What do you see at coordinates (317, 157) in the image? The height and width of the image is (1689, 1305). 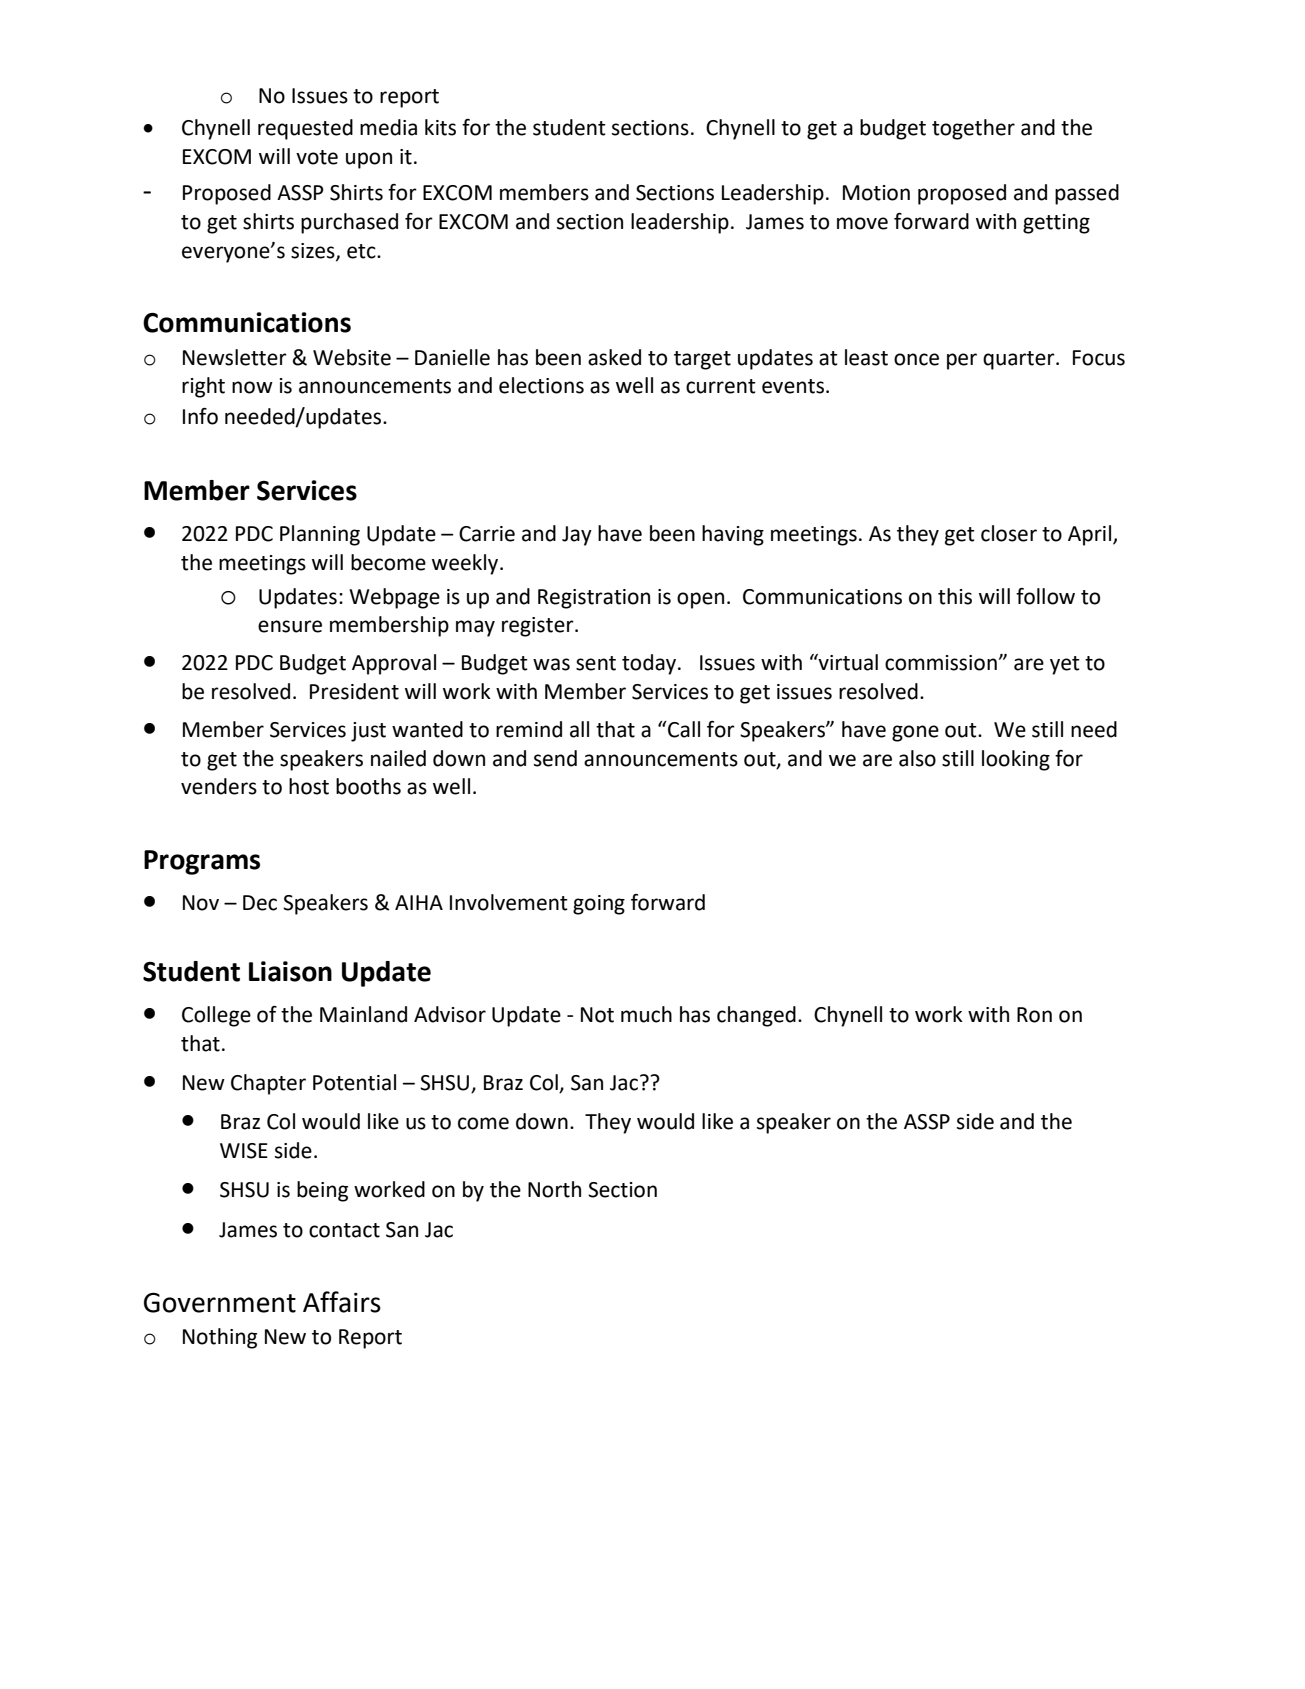 I see `vote` at bounding box center [317, 157].
